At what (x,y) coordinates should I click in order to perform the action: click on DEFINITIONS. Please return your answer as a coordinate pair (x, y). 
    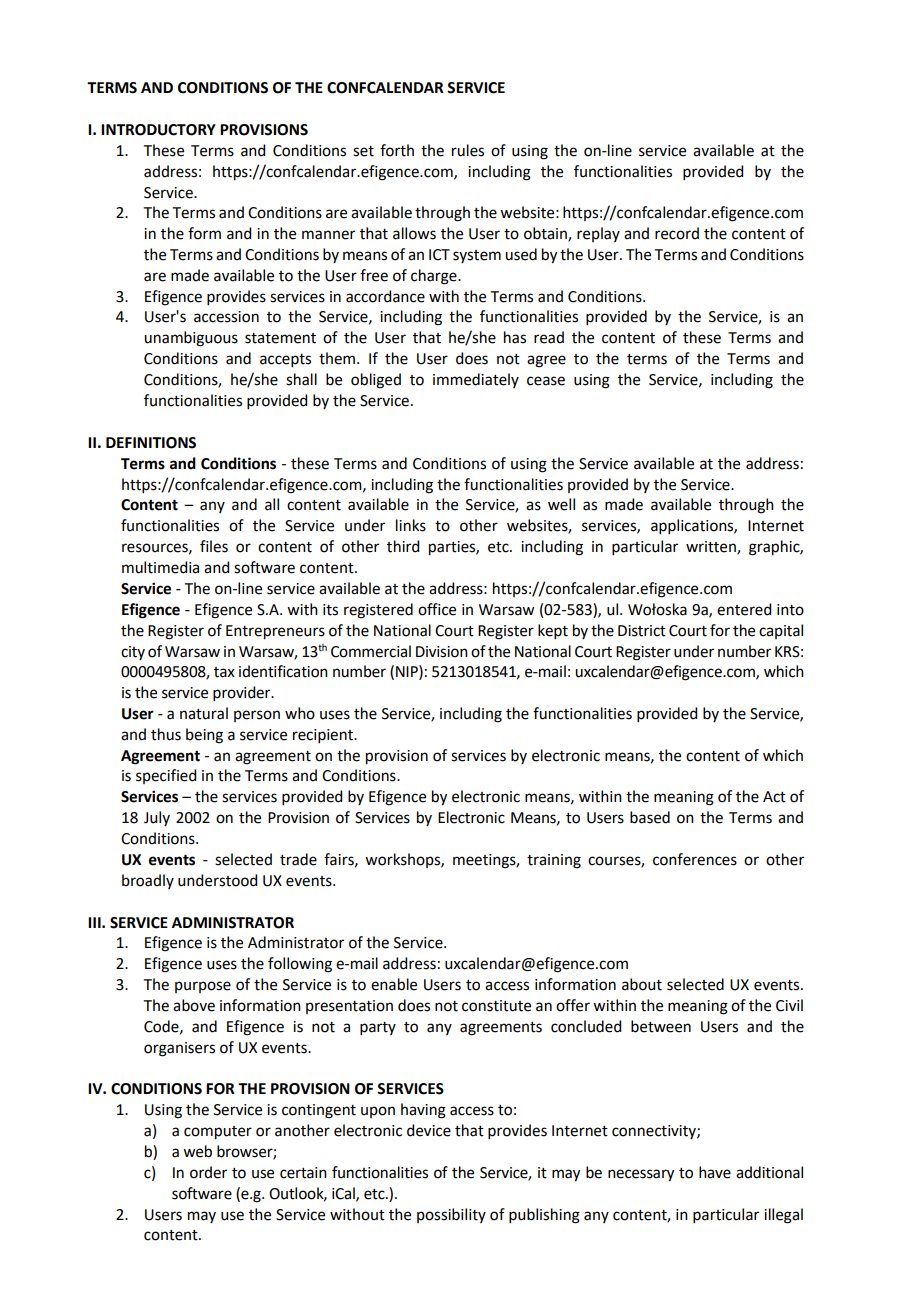
    Looking at the image, I should click on (151, 443).
